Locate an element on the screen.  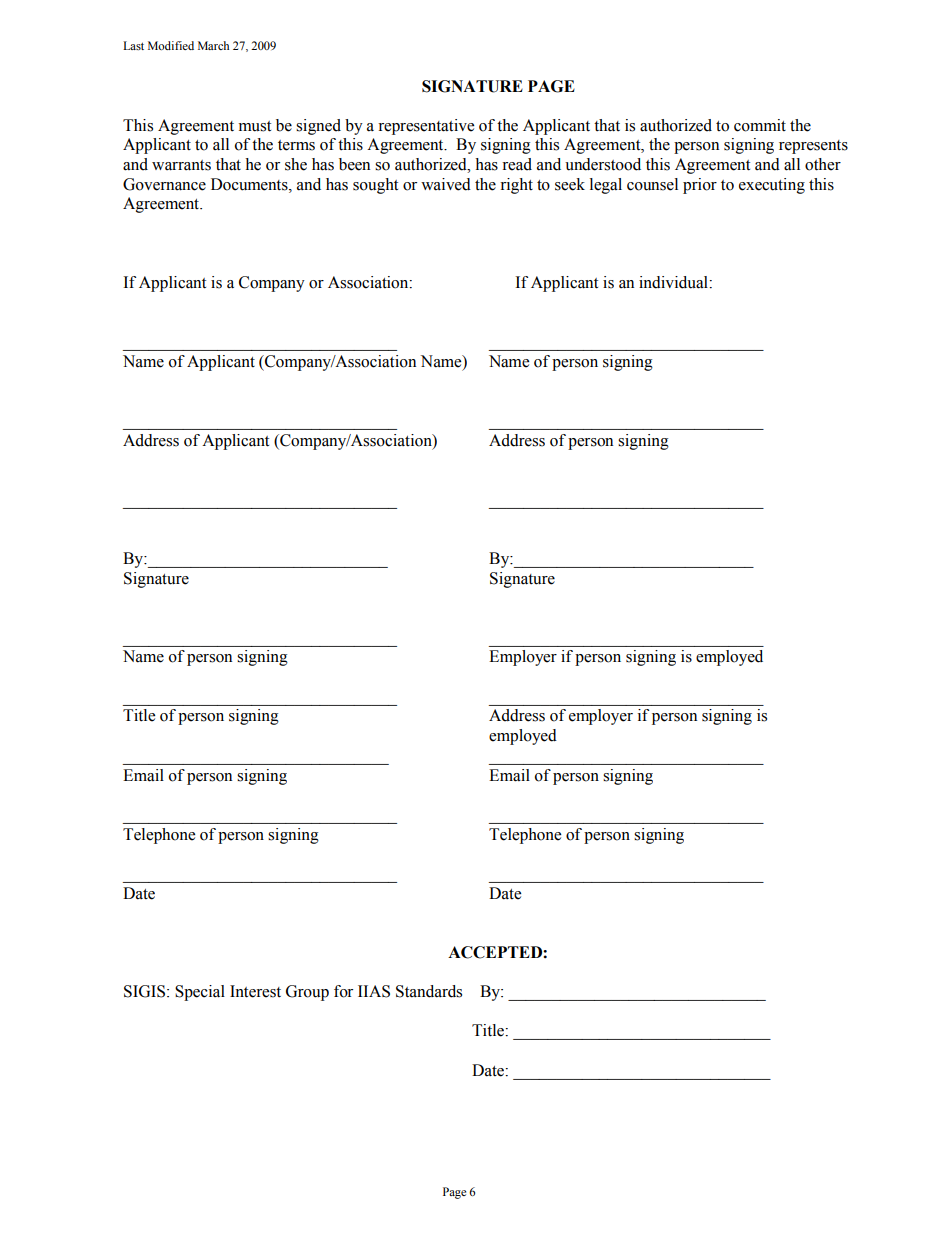
representative is located at coordinates (426, 127).
